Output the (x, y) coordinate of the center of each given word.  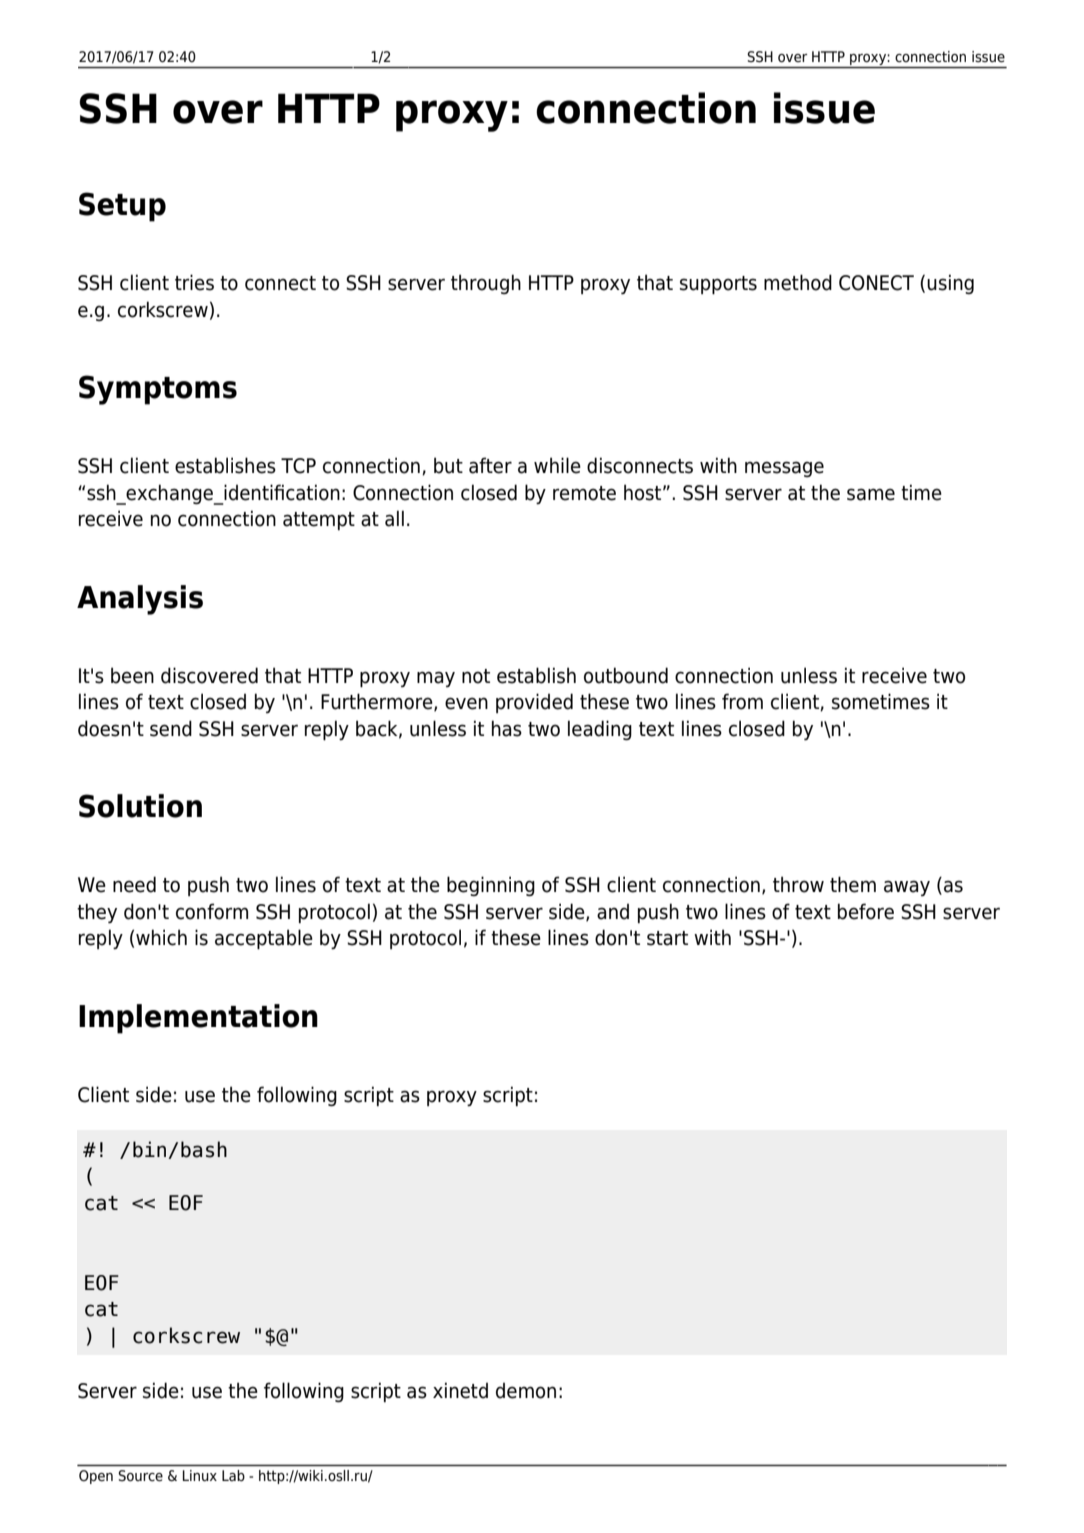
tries (194, 282)
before (866, 911)
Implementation (198, 1019)
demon (526, 1391)
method (798, 282)
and (613, 912)
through (486, 284)
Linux (200, 1475)
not (476, 676)
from (742, 701)
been (132, 675)
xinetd (460, 1390)
